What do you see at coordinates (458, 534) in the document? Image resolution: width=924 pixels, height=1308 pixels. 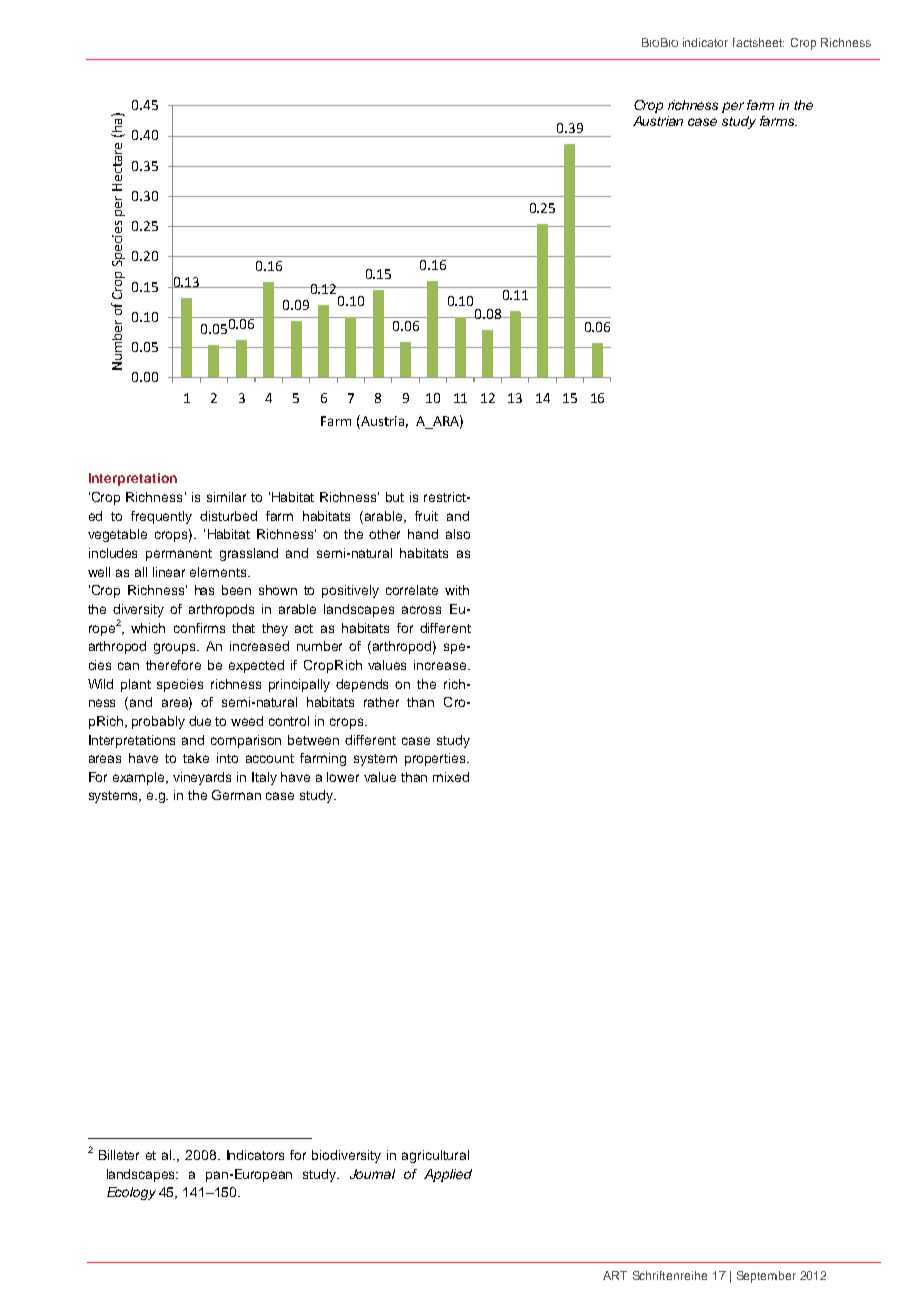 I see `also` at bounding box center [458, 534].
